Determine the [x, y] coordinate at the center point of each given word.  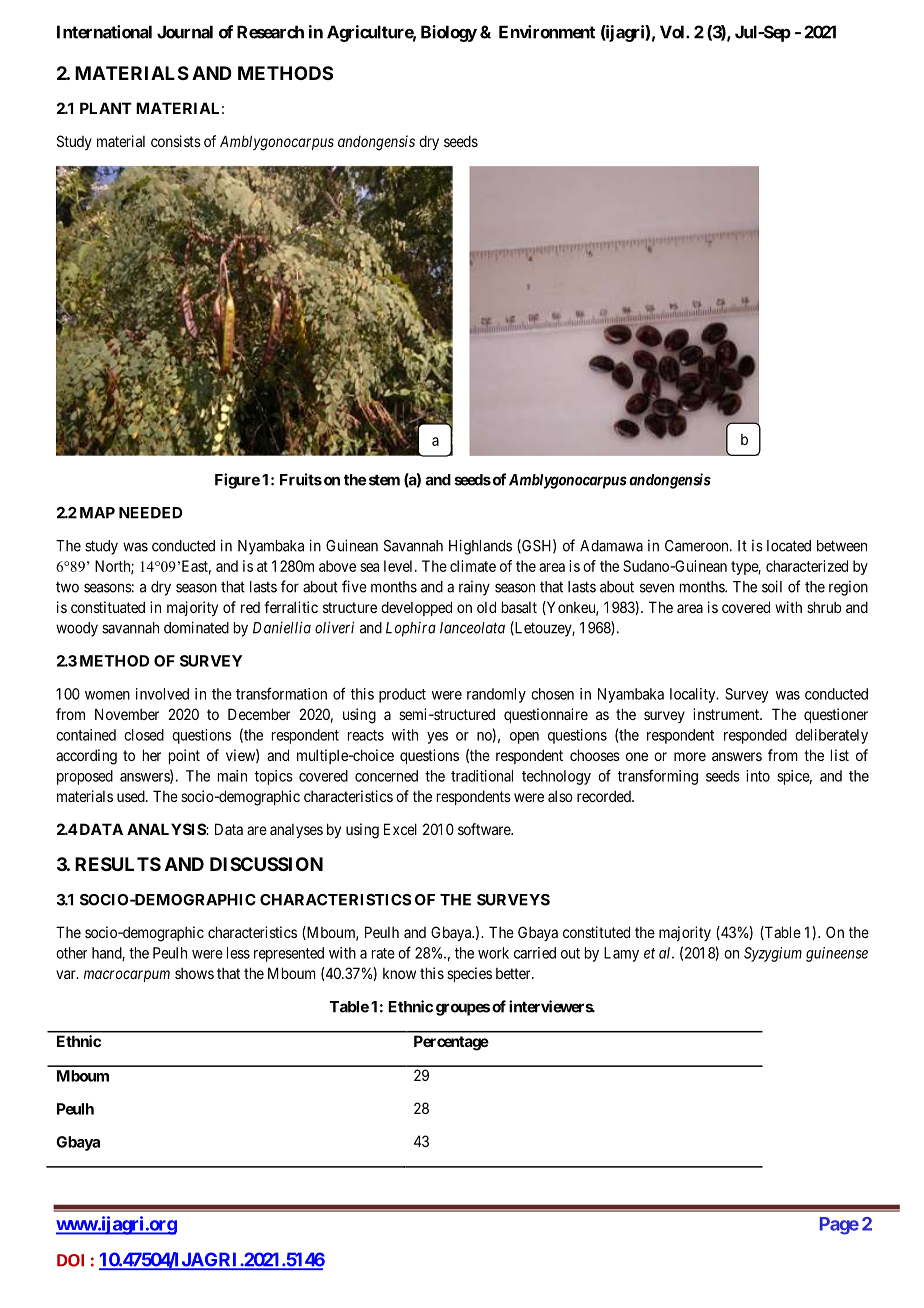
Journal [185, 32]
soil [772, 586]
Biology [449, 33]
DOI [70, 1260]
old [486, 607]
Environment [547, 32]
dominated [196, 627]
